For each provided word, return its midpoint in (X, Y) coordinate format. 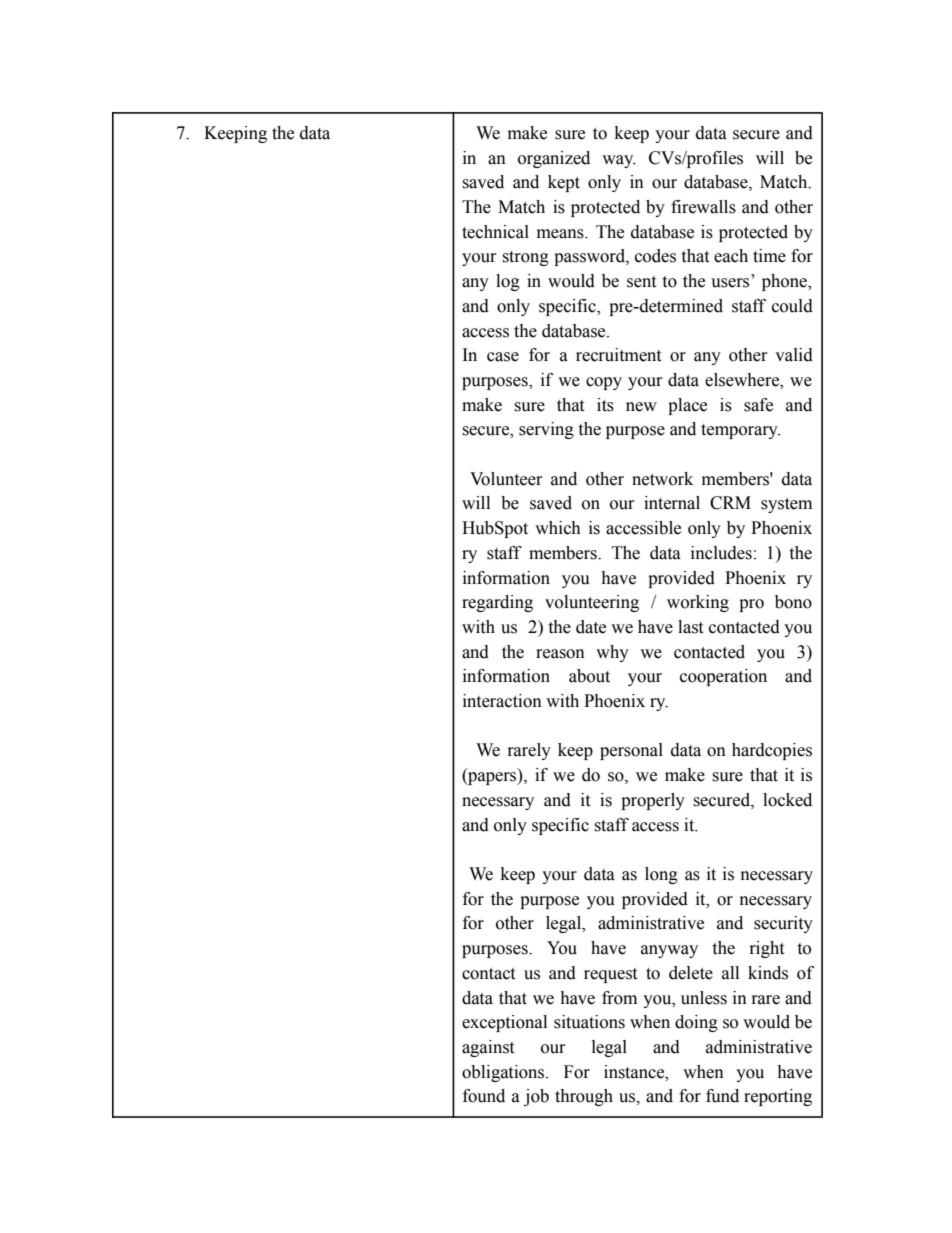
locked (787, 800)
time (769, 256)
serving (546, 430)
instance (635, 1072)
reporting (778, 1097)
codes (655, 256)
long (661, 875)
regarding (497, 603)
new (641, 407)
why (612, 653)
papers (492, 778)
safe (758, 405)
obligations (504, 1073)
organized (554, 159)
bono (793, 602)
